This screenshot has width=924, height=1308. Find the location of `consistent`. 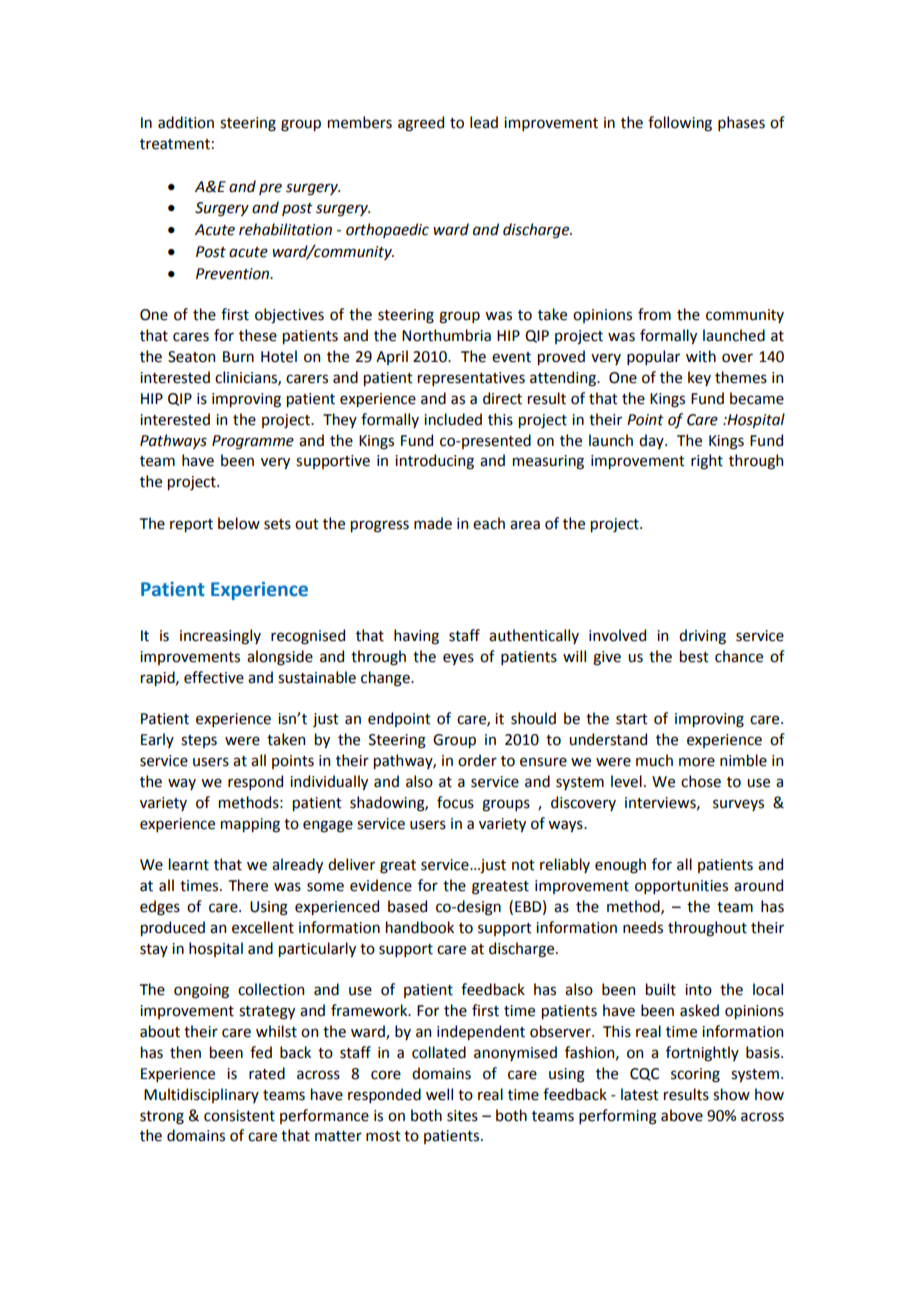

consistent is located at coordinates (239, 1116).
